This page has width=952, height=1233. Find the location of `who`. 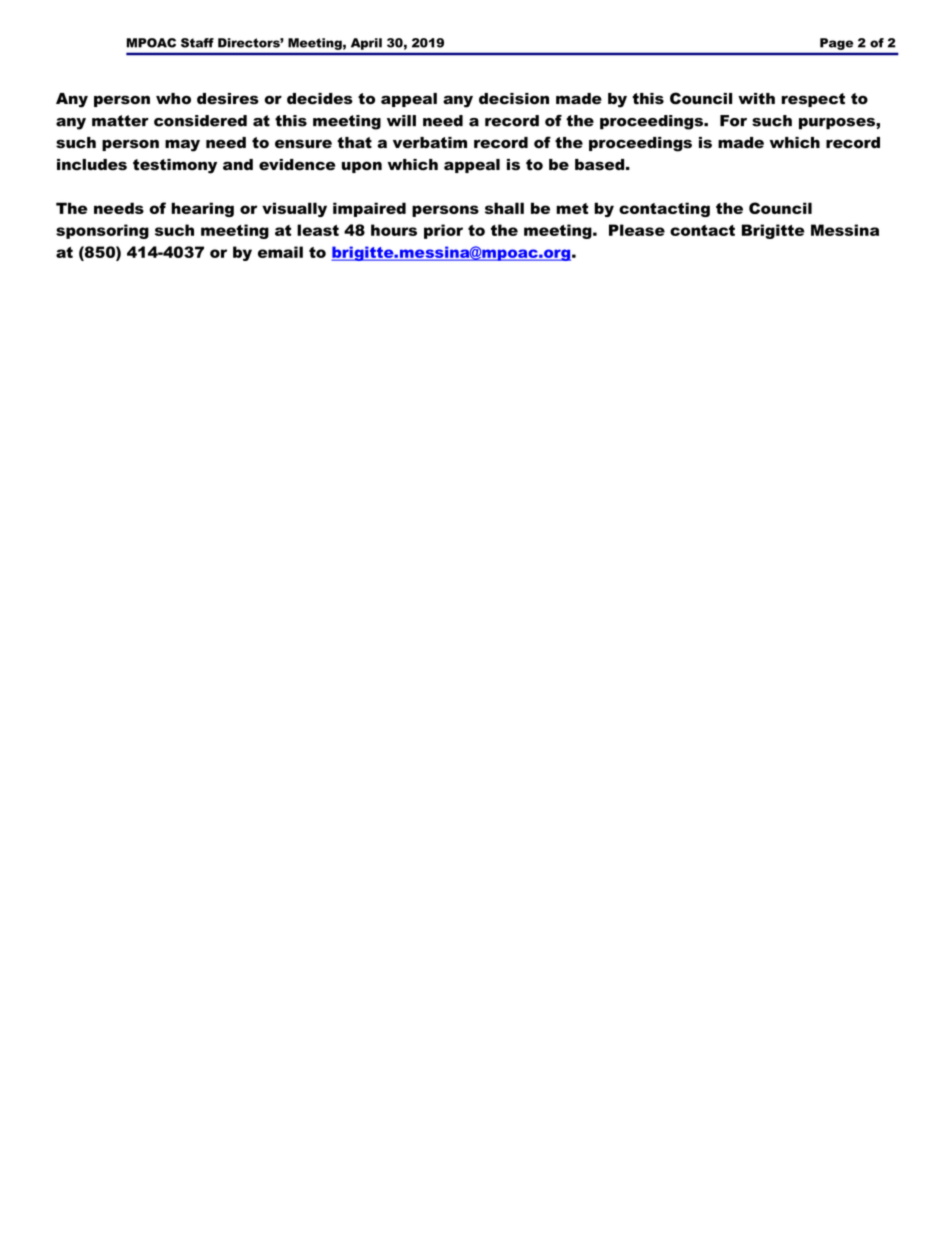

who is located at coordinates (173, 99).
